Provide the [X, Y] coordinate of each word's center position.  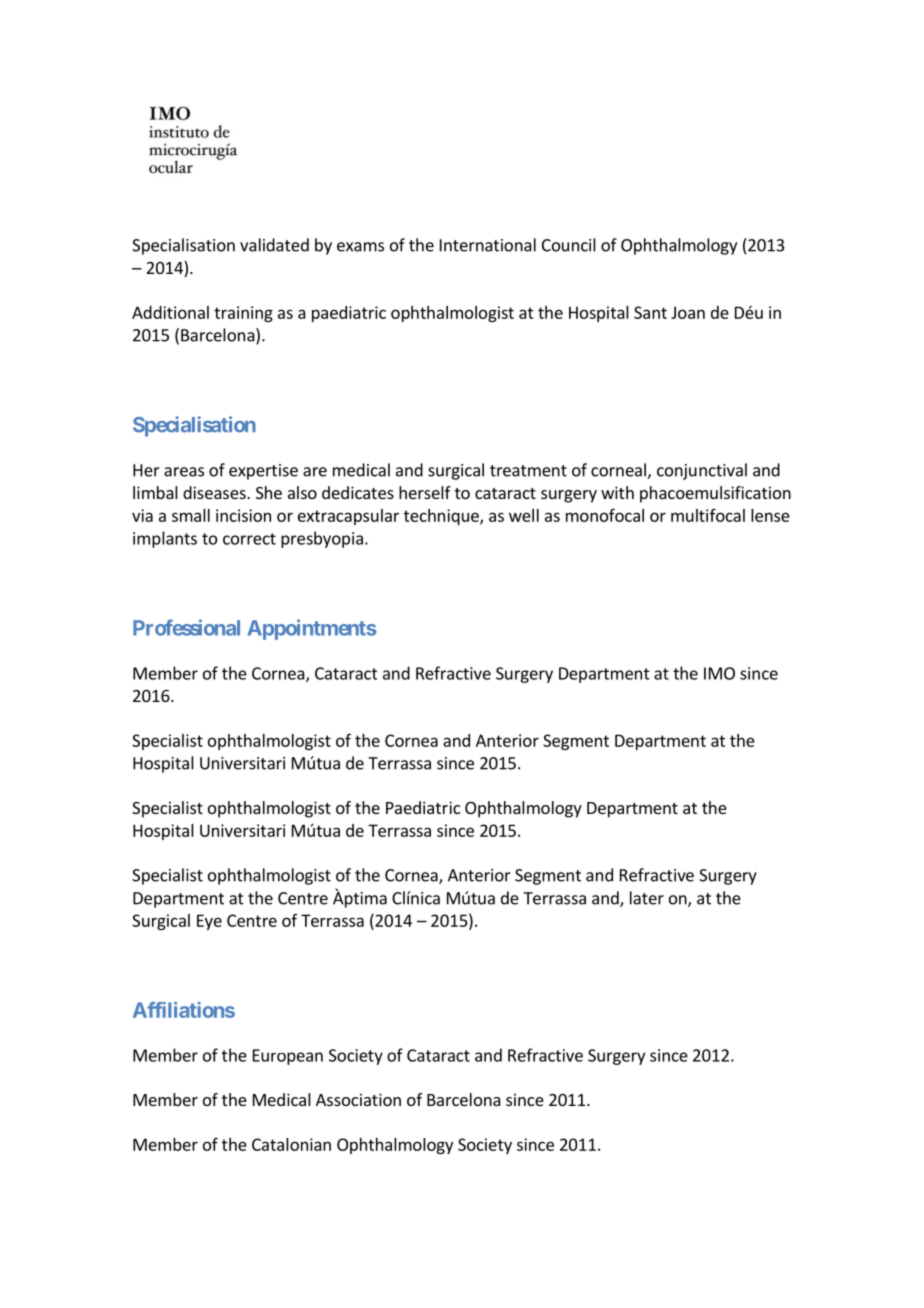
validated [274, 245]
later [647, 898]
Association [358, 1099]
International [488, 245]
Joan [688, 312]
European [288, 1057]
